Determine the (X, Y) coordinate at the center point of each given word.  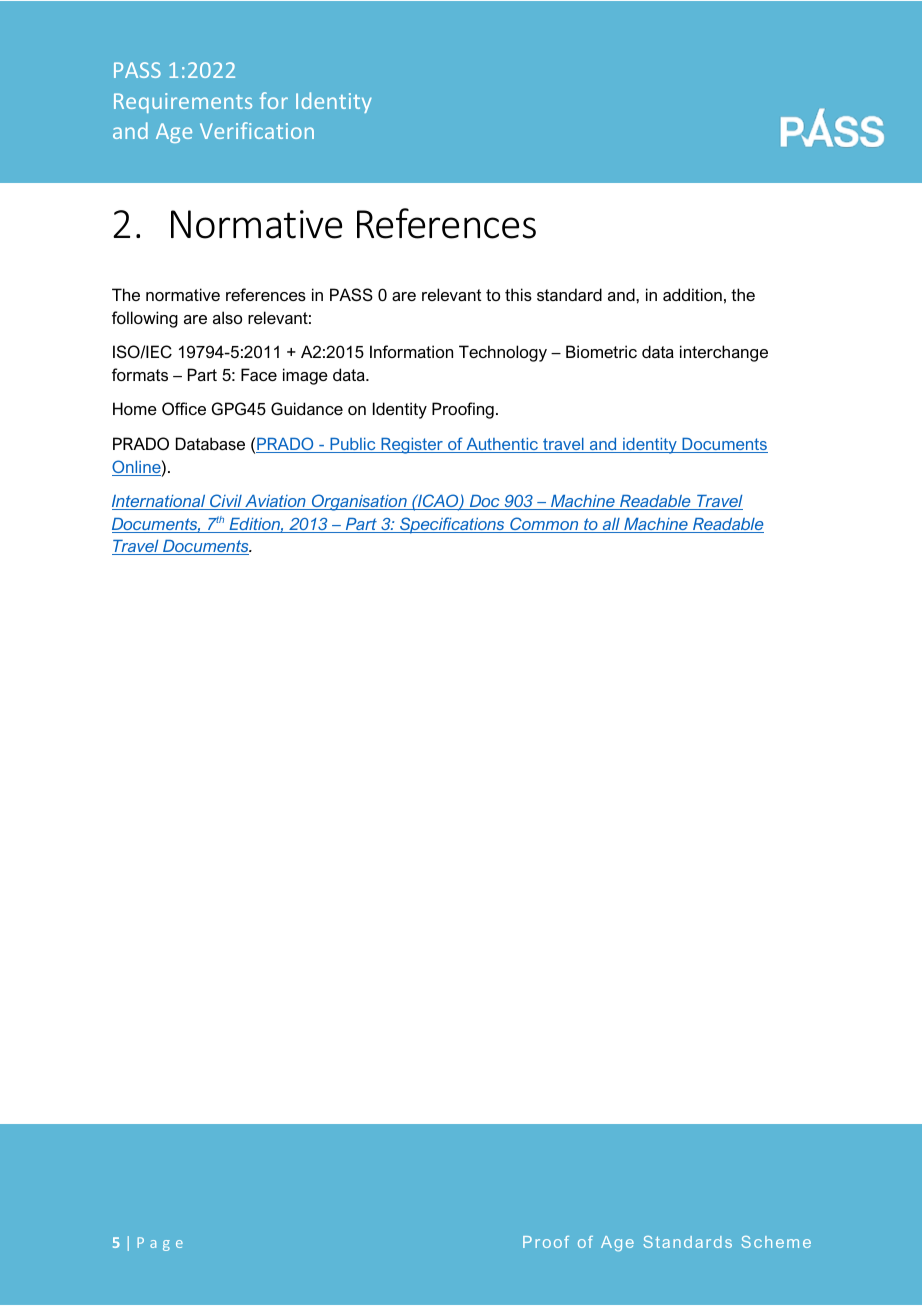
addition (692, 294)
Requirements (183, 103)
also (227, 317)
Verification (257, 130)
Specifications (452, 525)
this (518, 294)
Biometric (601, 351)
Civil (226, 502)
